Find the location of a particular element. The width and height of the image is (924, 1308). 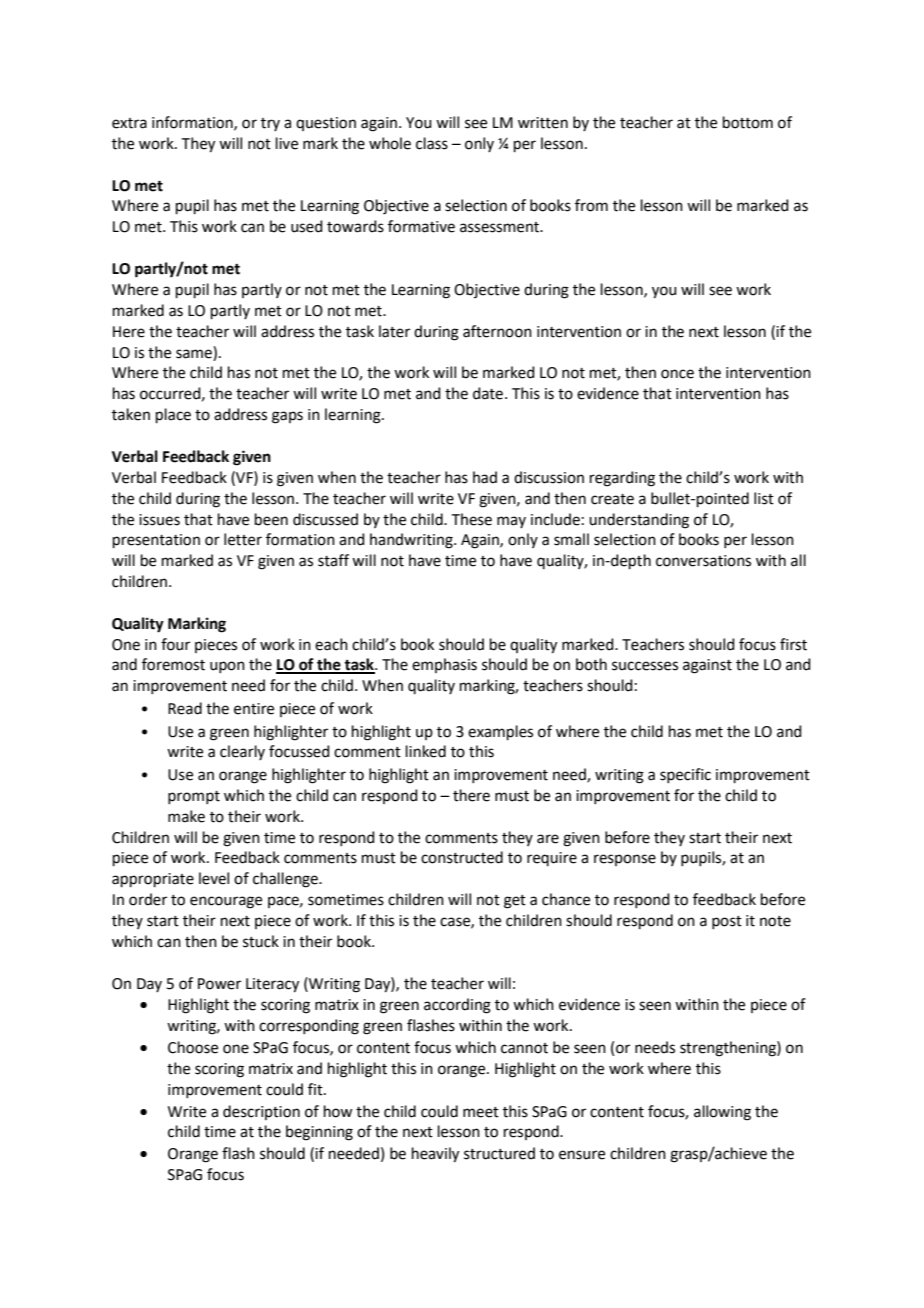

level is located at coordinates (214, 878).
